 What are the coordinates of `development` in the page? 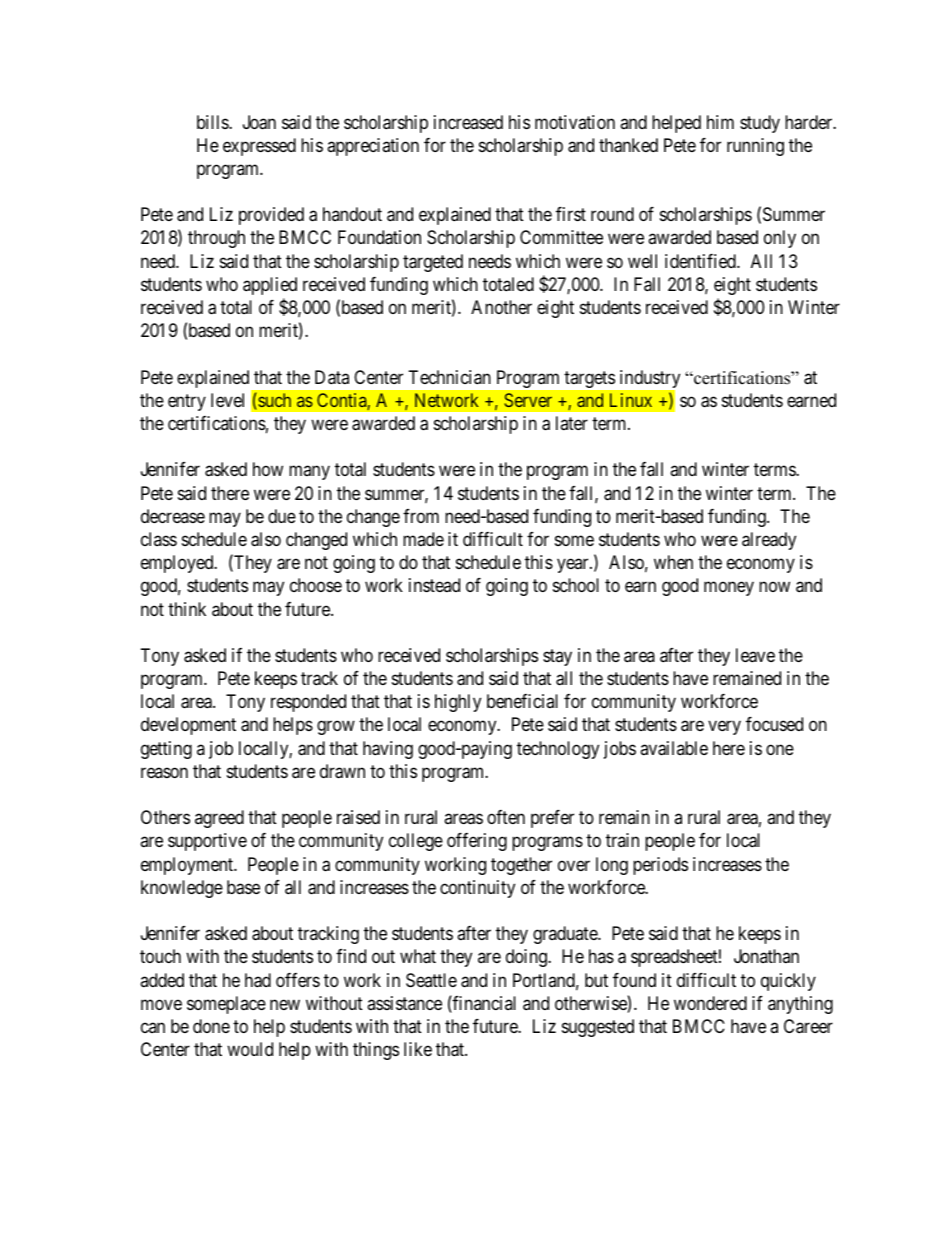 It's located at (188, 726).
